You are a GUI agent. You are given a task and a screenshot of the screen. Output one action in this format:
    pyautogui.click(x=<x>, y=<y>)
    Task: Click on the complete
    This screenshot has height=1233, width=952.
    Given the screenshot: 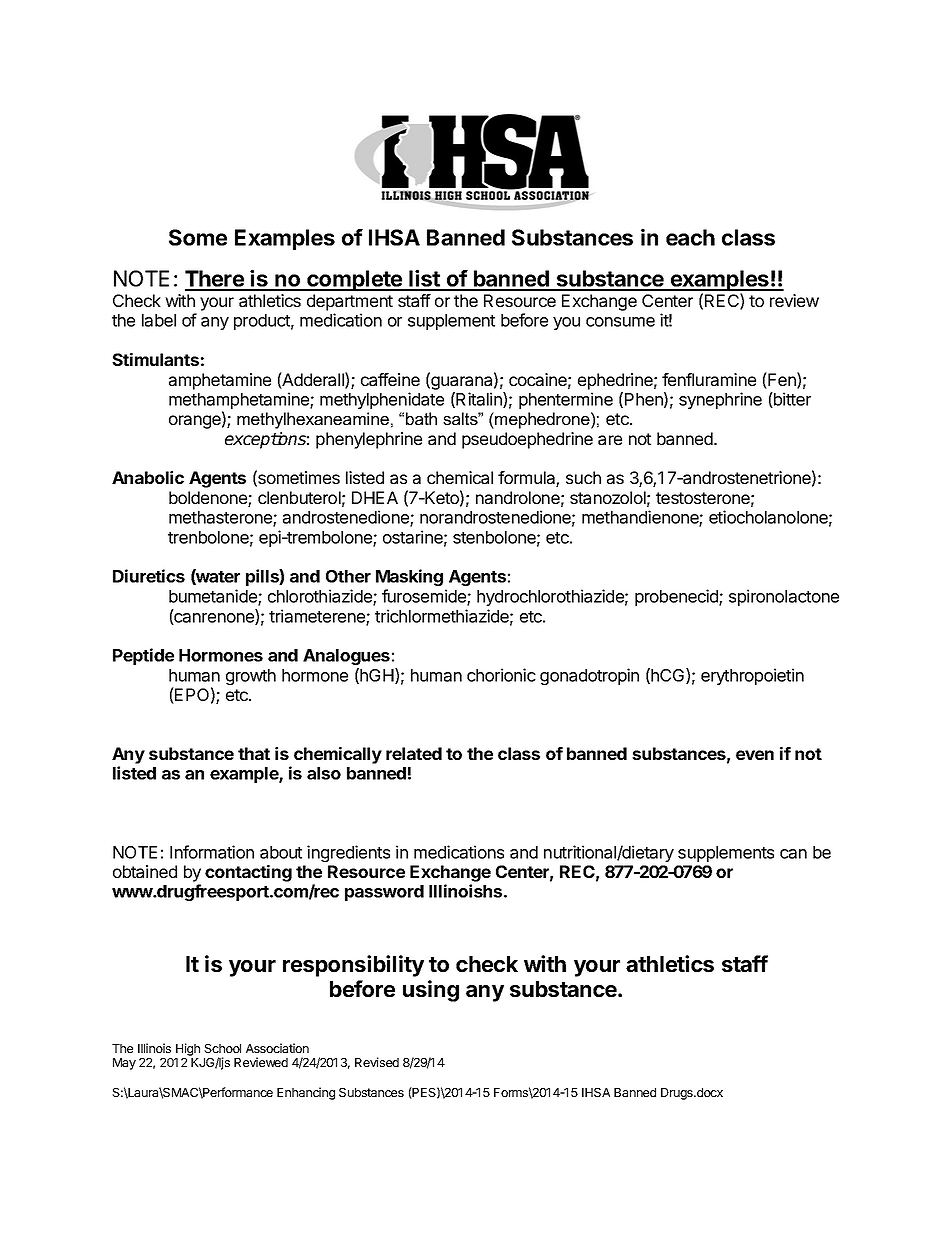 What is the action you would take?
    pyautogui.click(x=354, y=280)
